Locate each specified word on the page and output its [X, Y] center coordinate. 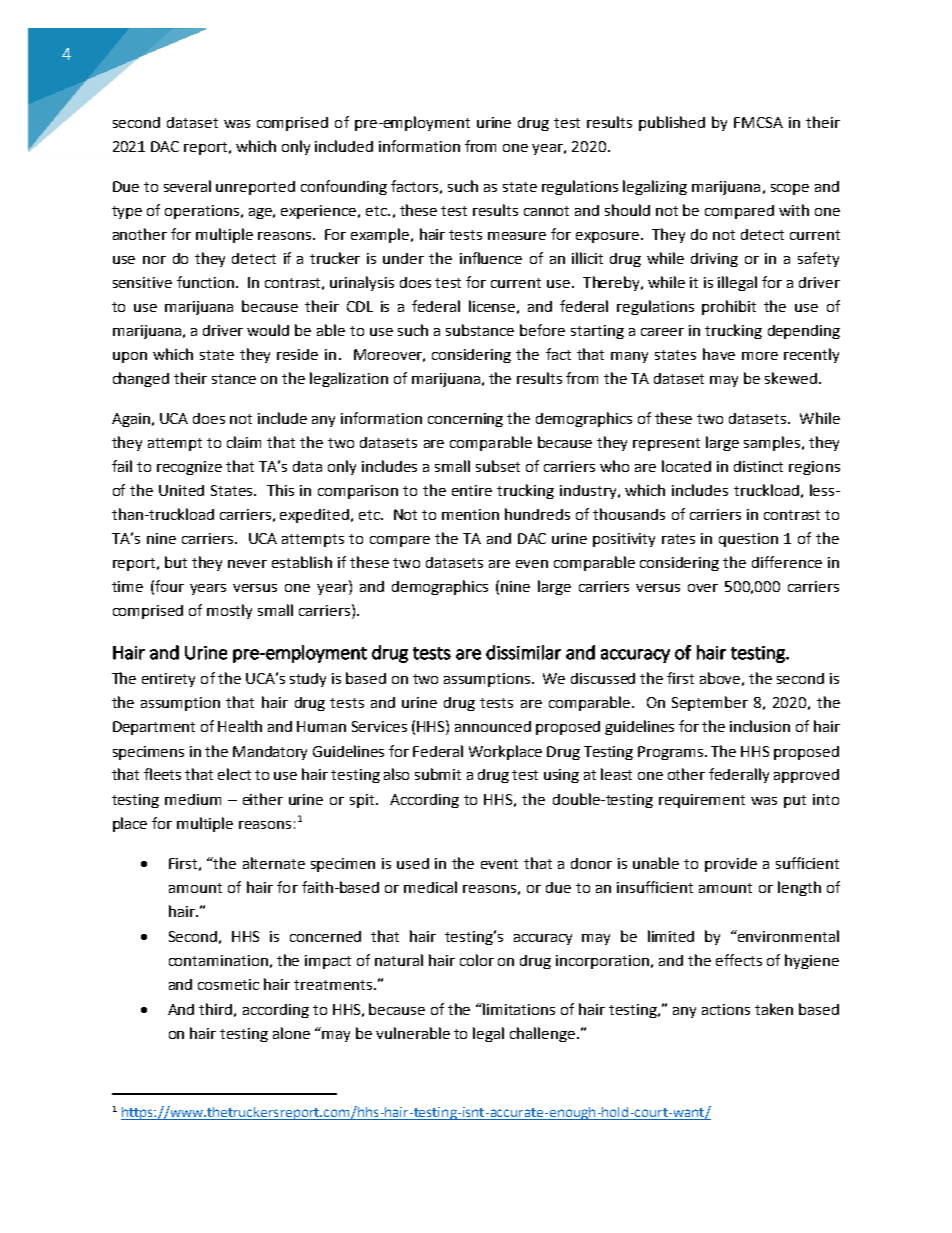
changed [141, 379]
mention [470, 514]
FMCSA [758, 122]
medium [193, 799]
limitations [519, 1009]
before [542, 330]
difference [787, 562]
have [719, 354]
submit [438, 774]
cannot [546, 211]
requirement [702, 801]
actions [726, 1009]
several [187, 186]
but [176, 562]
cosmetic [228, 984]
